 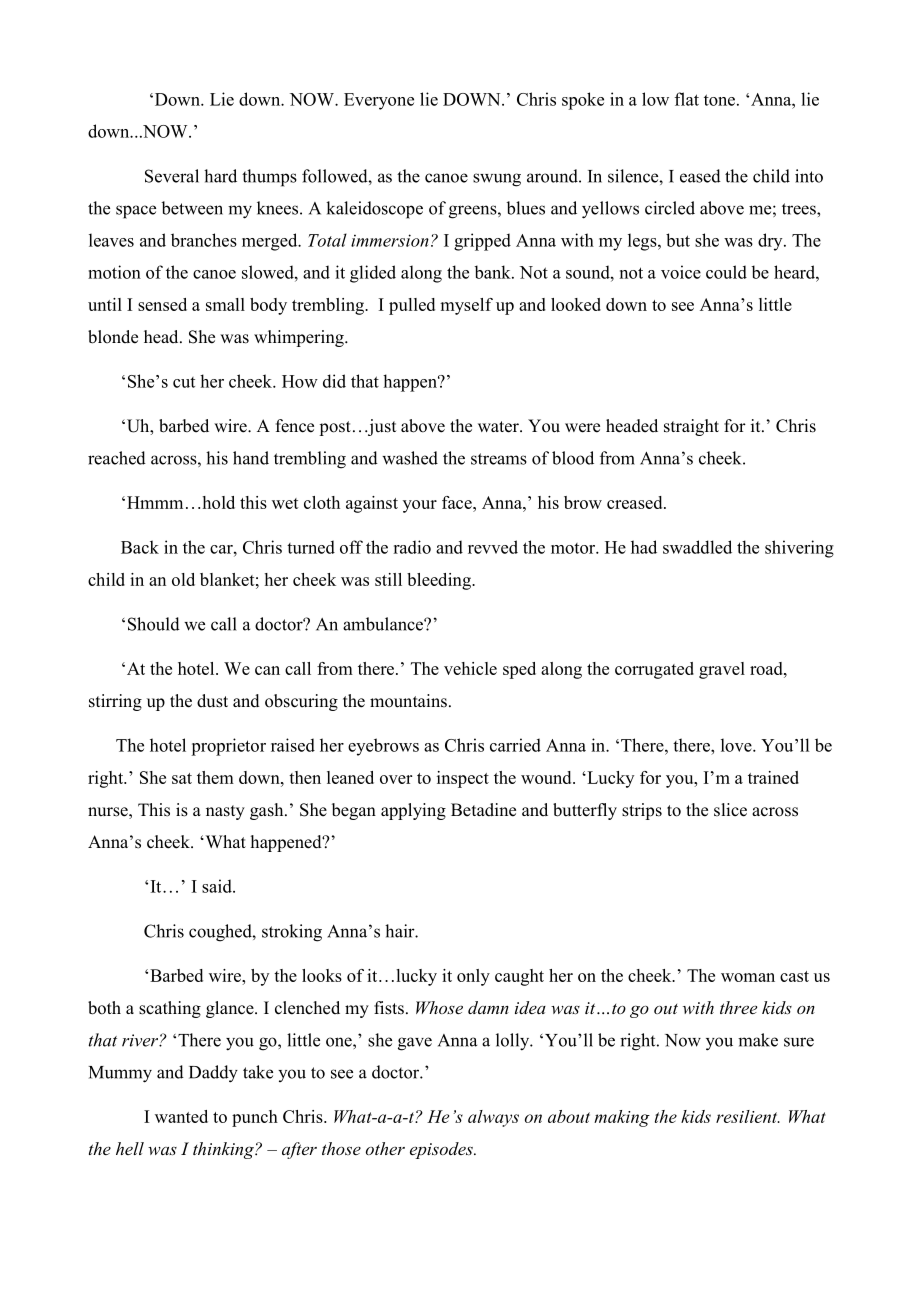 What do you see at coordinates (767, 668) in the screenshot?
I see `road` at bounding box center [767, 668].
